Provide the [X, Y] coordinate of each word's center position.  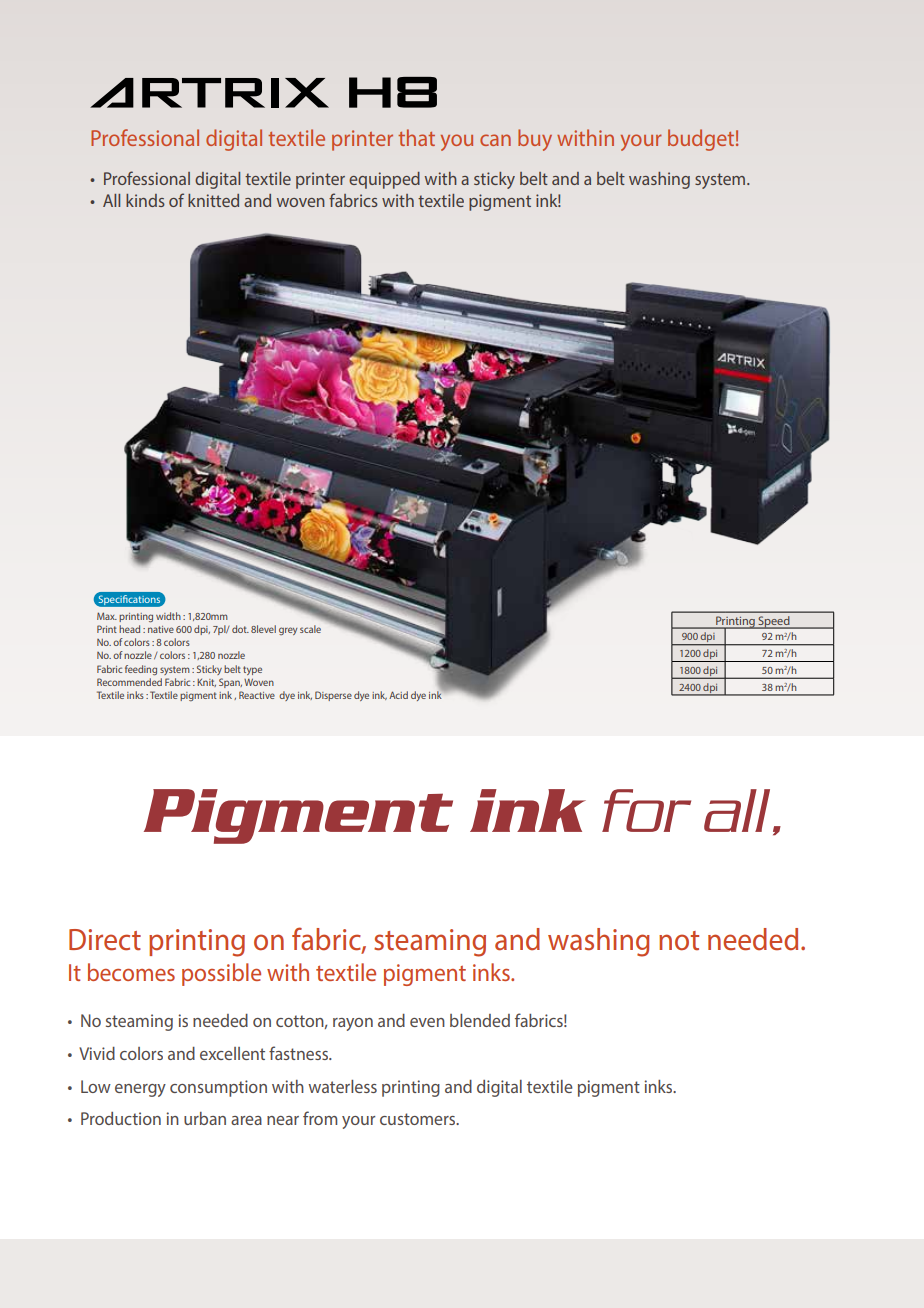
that [416, 137]
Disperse [333, 696]
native [161, 629]
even [427, 1022]
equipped [384, 180]
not [679, 941]
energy [140, 1090]
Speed [774, 622]
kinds [145, 200]
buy [535, 140]
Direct [105, 940]
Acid [398, 695]
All [111, 200]
